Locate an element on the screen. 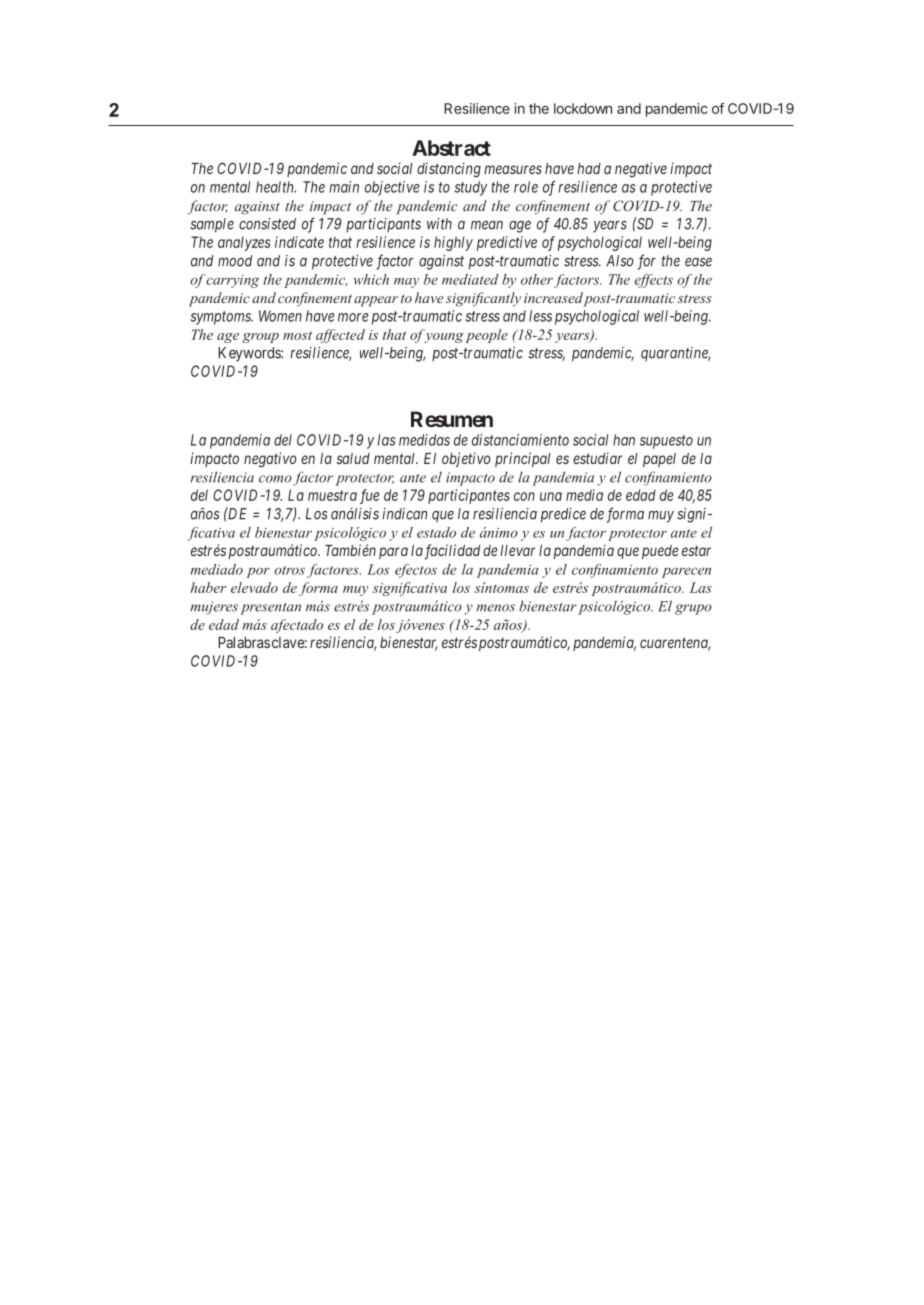  papel is located at coordinates (659, 460).
